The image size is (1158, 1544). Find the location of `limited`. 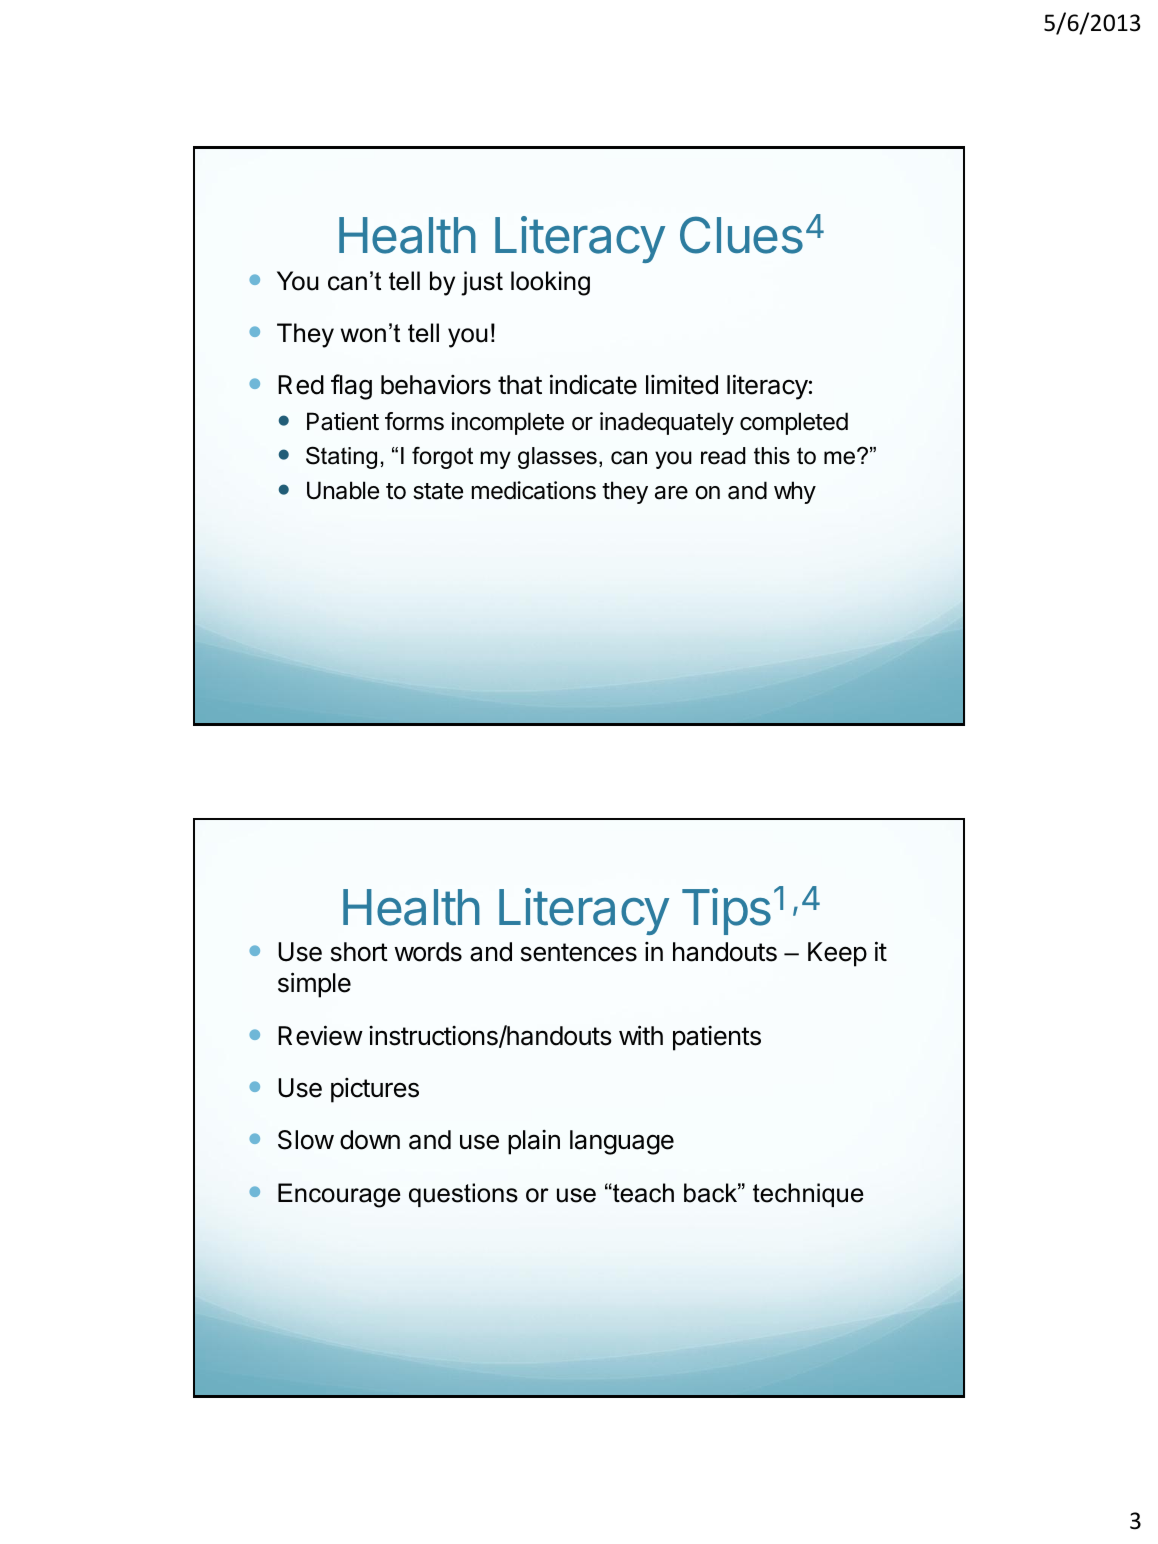

limited is located at coordinates (682, 385).
